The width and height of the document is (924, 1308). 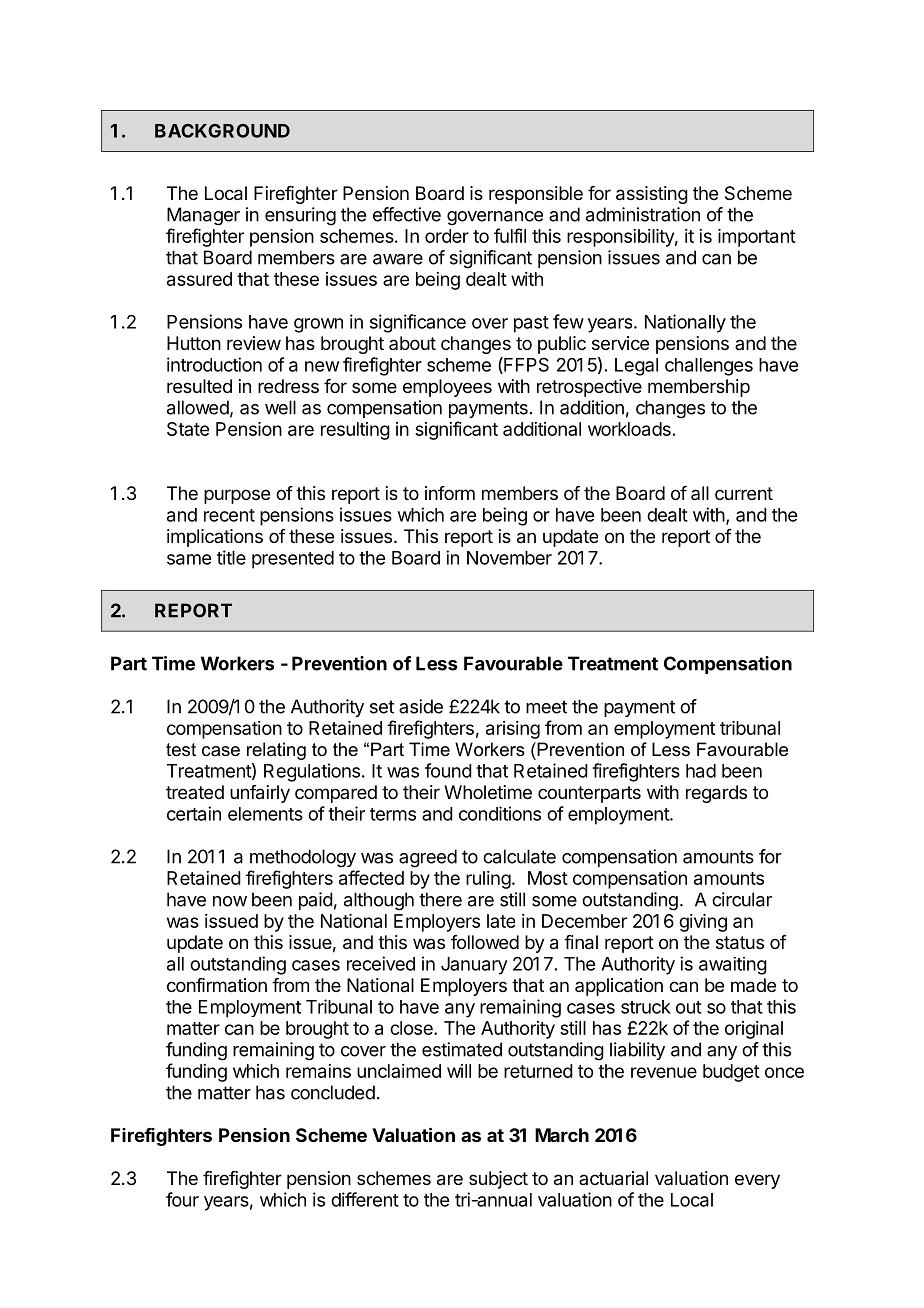 What do you see at coordinates (652, 195) in the document?
I see `assisting` at bounding box center [652, 195].
